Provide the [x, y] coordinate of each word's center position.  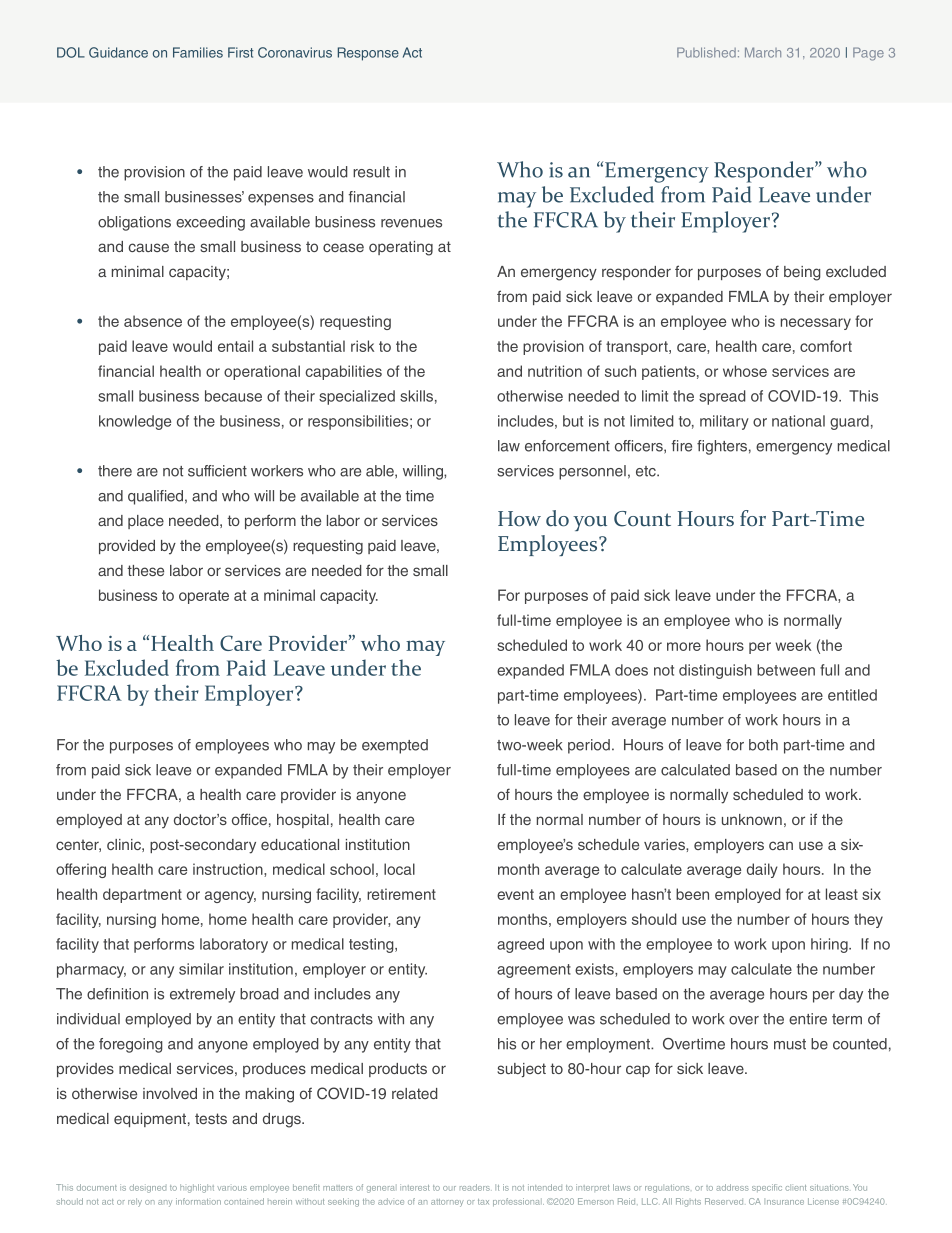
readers [476, 1187]
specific [767, 1188]
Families [198, 52]
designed [148, 1188]
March [763, 52]
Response [368, 54]
